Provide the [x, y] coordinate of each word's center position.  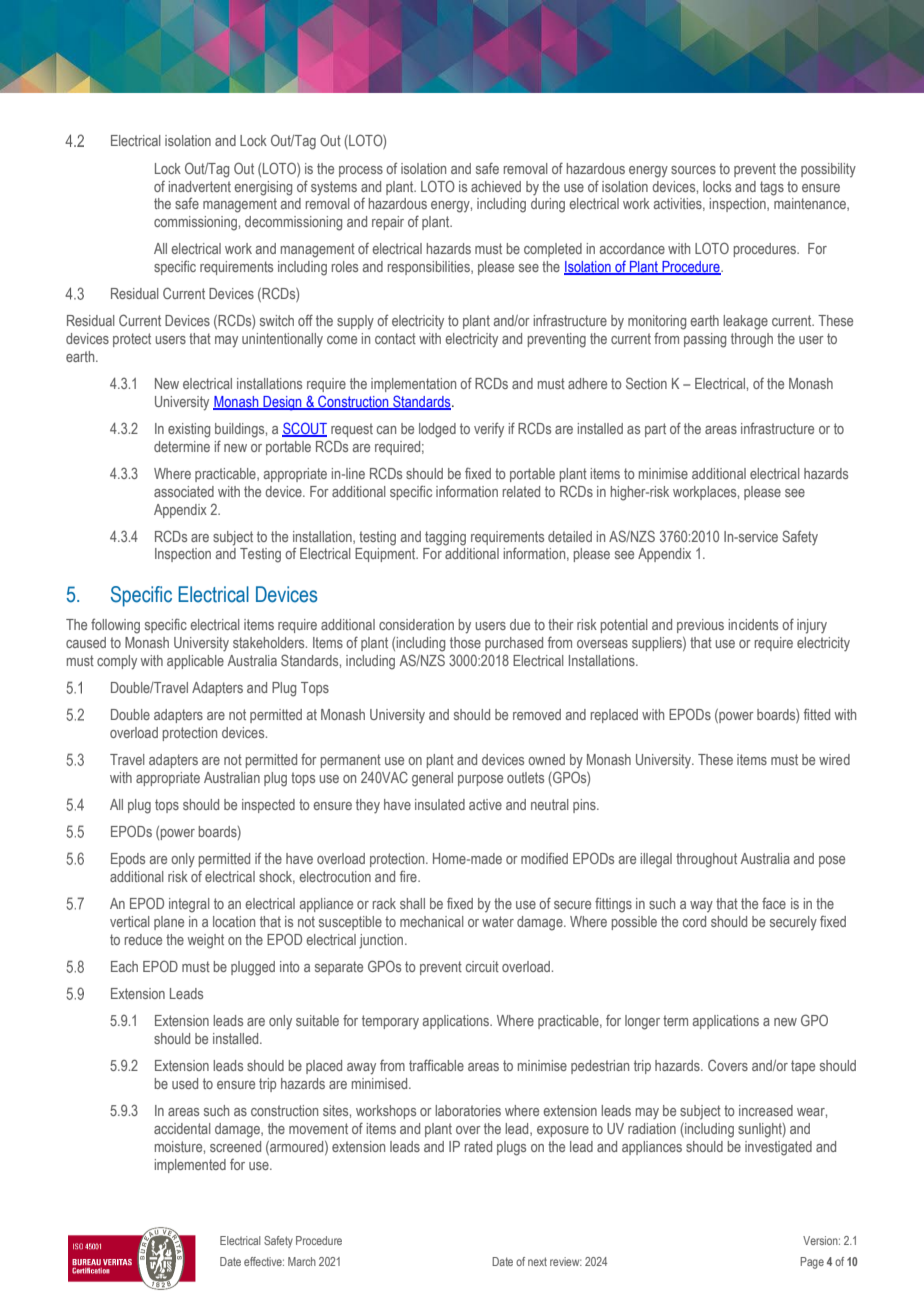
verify [489, 430]
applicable [195, 662]
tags [772, 188]
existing [189, 430]
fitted [817, 714]
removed [537, 714]
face [774, 903]
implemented [190, 1166]
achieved [496, 186]
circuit [482, 966]
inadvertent [200, 186]
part [655, 430]
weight [206, 941]
